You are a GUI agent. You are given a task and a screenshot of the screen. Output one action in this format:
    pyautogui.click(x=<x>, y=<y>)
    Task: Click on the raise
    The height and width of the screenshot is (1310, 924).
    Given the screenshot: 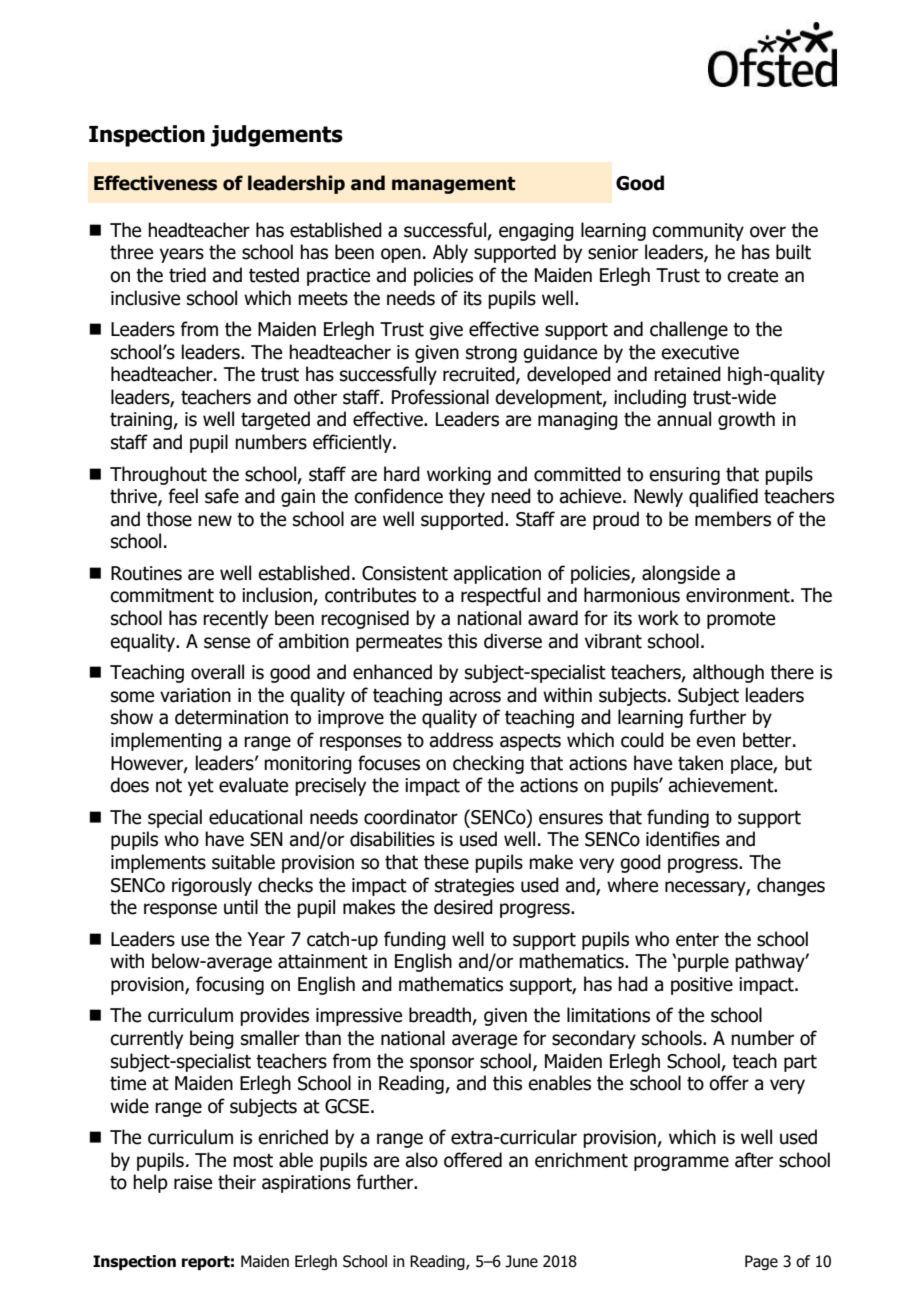 What is the action you would take?
    pyautogui.click(x=193, y=1182)
